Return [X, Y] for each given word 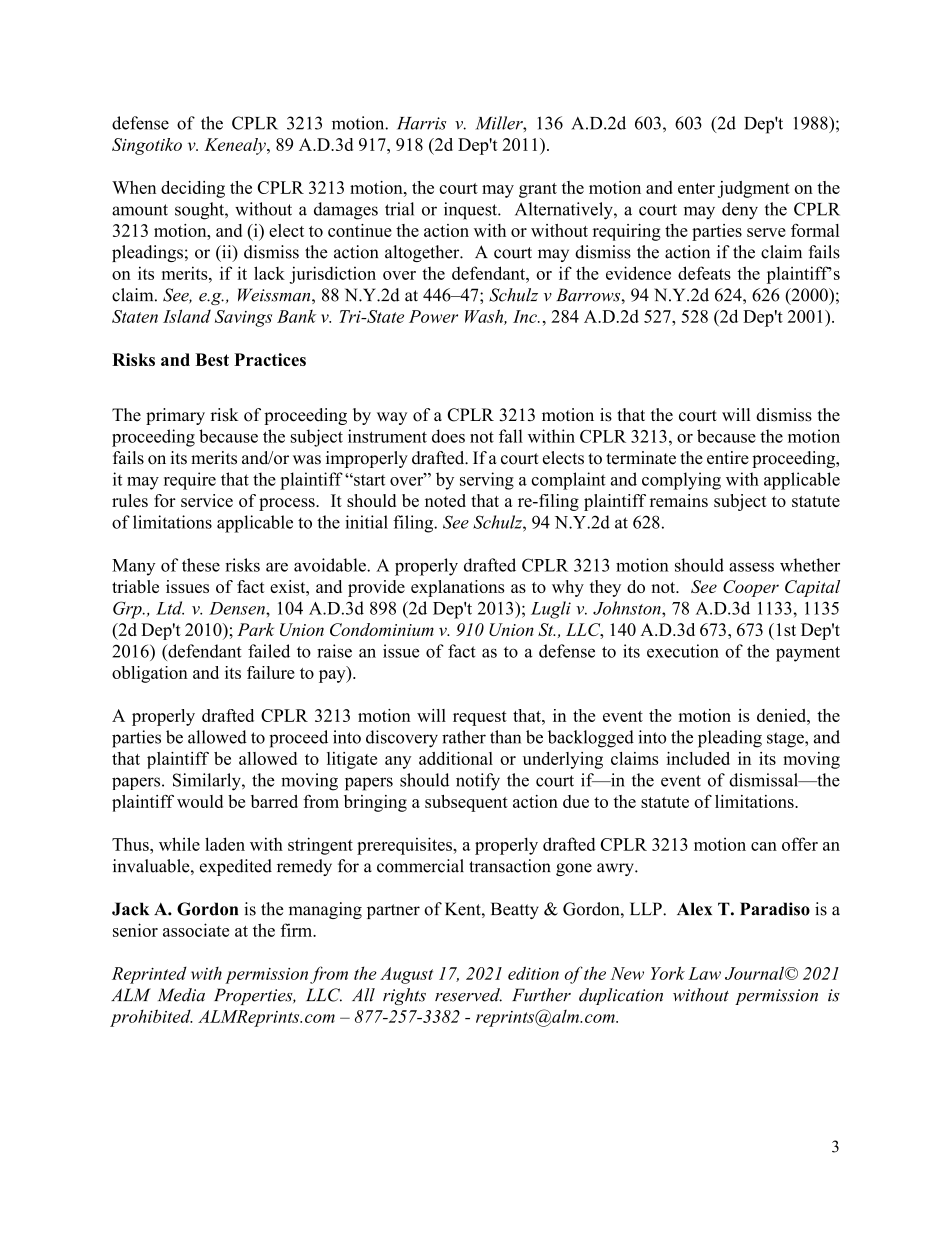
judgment [754, 189]
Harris [421, 123]
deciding [193, 189]
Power [433, 316]
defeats [704, 273]
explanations [458, 588]
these [201, 565]
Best [212, 359]
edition [533, 973]
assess [751, 567]
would [200, 801]
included [698, 758]
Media [181, 995]
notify [478, 782]
